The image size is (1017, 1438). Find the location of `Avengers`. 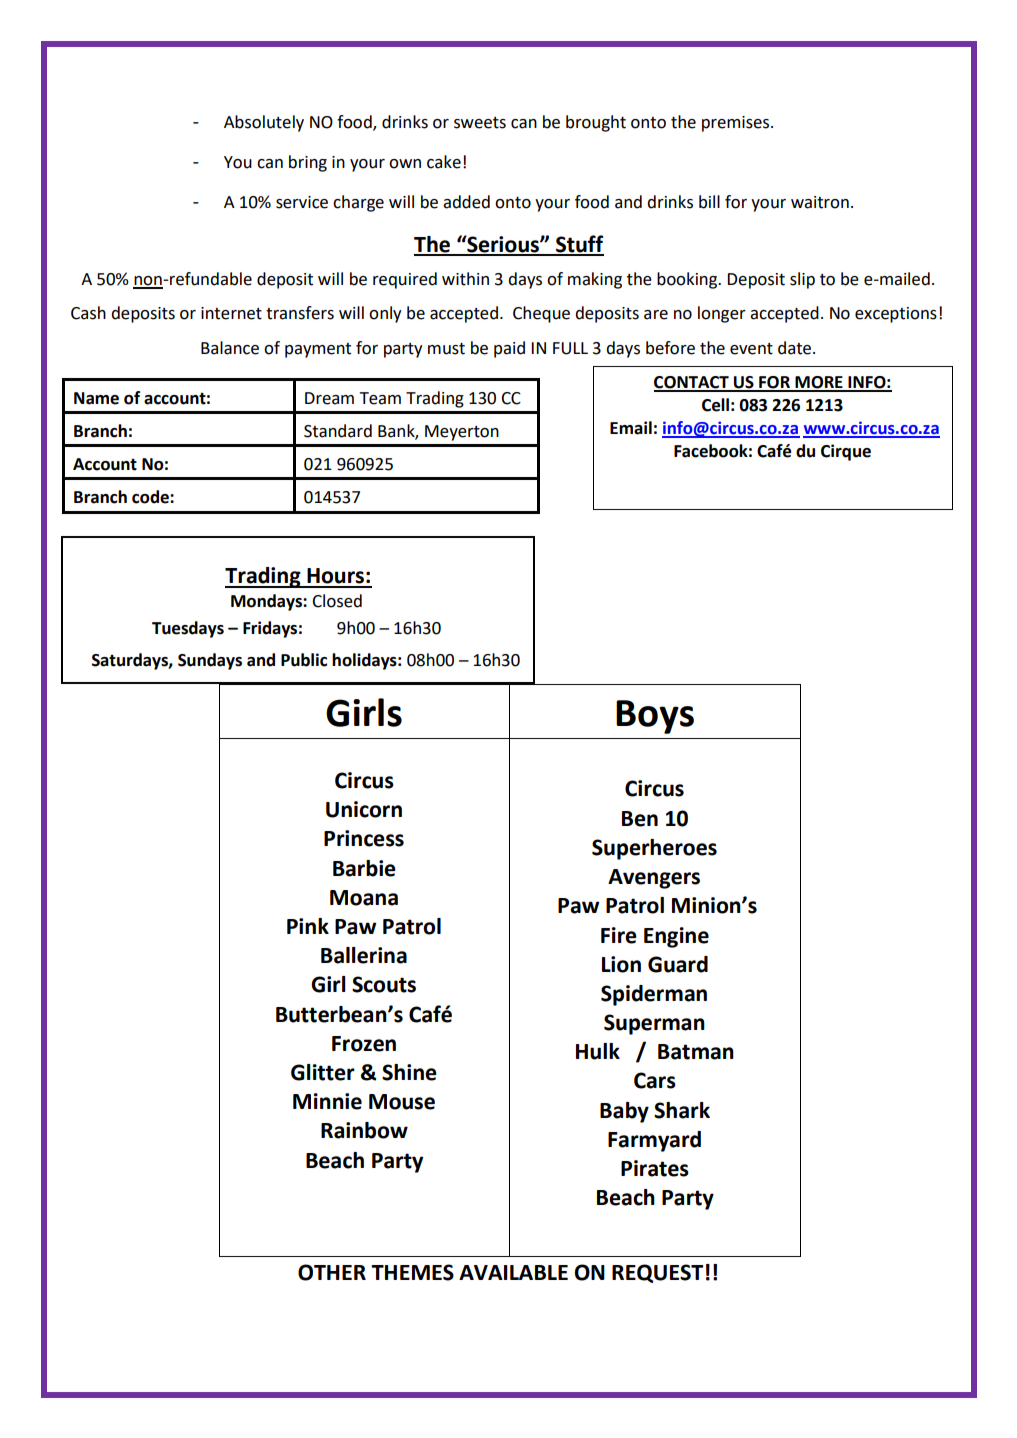

Avengers is located at coordinates (654, 879).
